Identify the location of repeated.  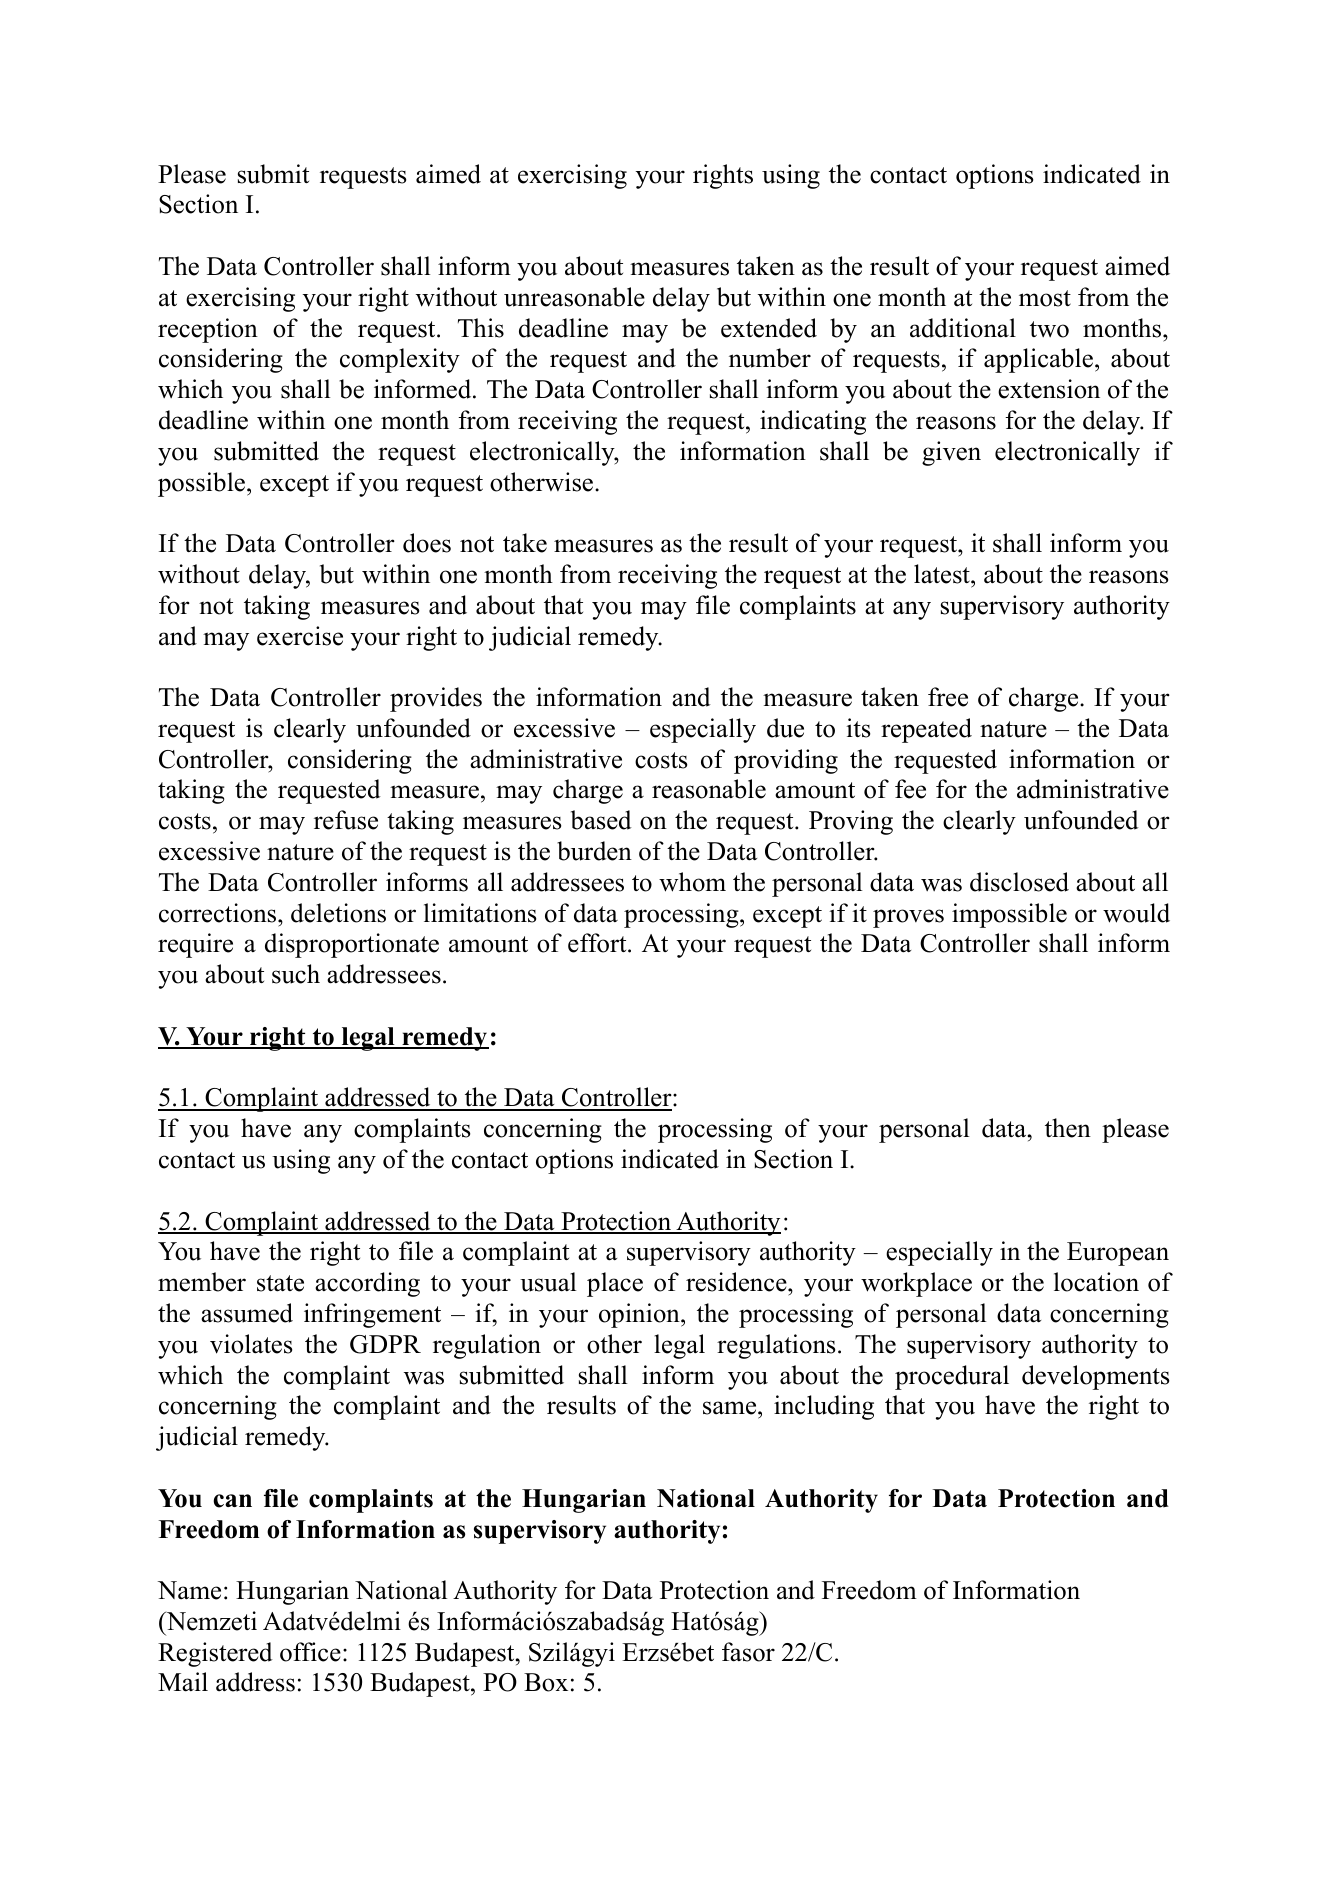
(926, 730).
